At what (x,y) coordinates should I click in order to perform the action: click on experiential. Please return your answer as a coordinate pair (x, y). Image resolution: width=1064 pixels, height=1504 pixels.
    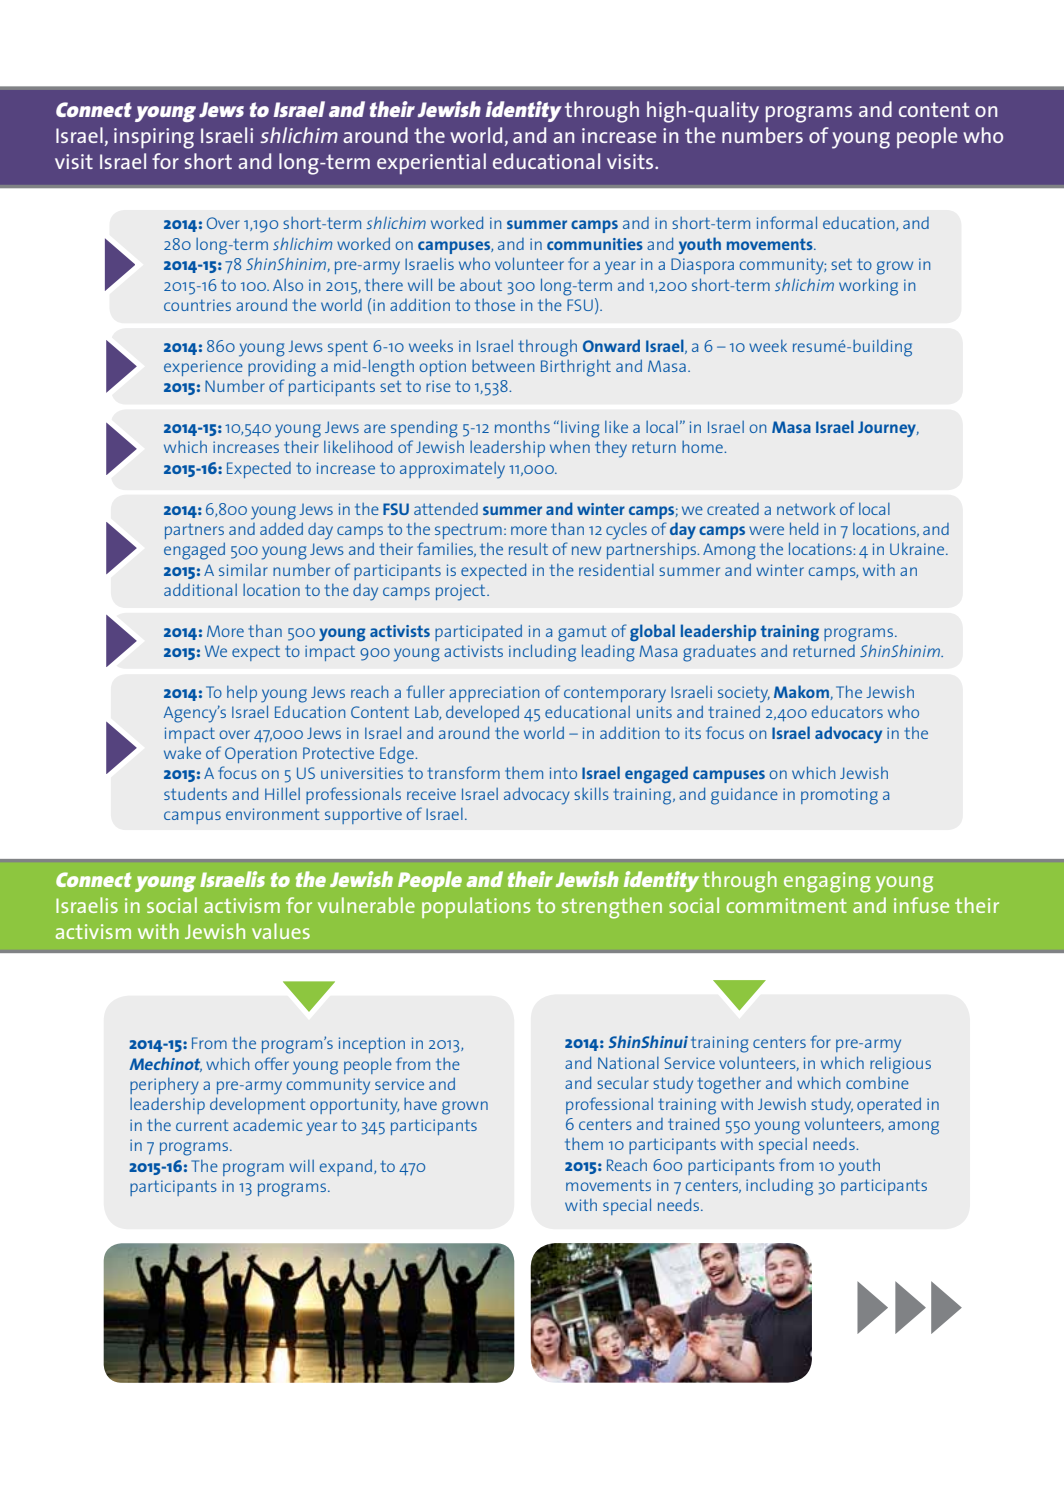
    Looking at the image, I should click on (431, 164).
